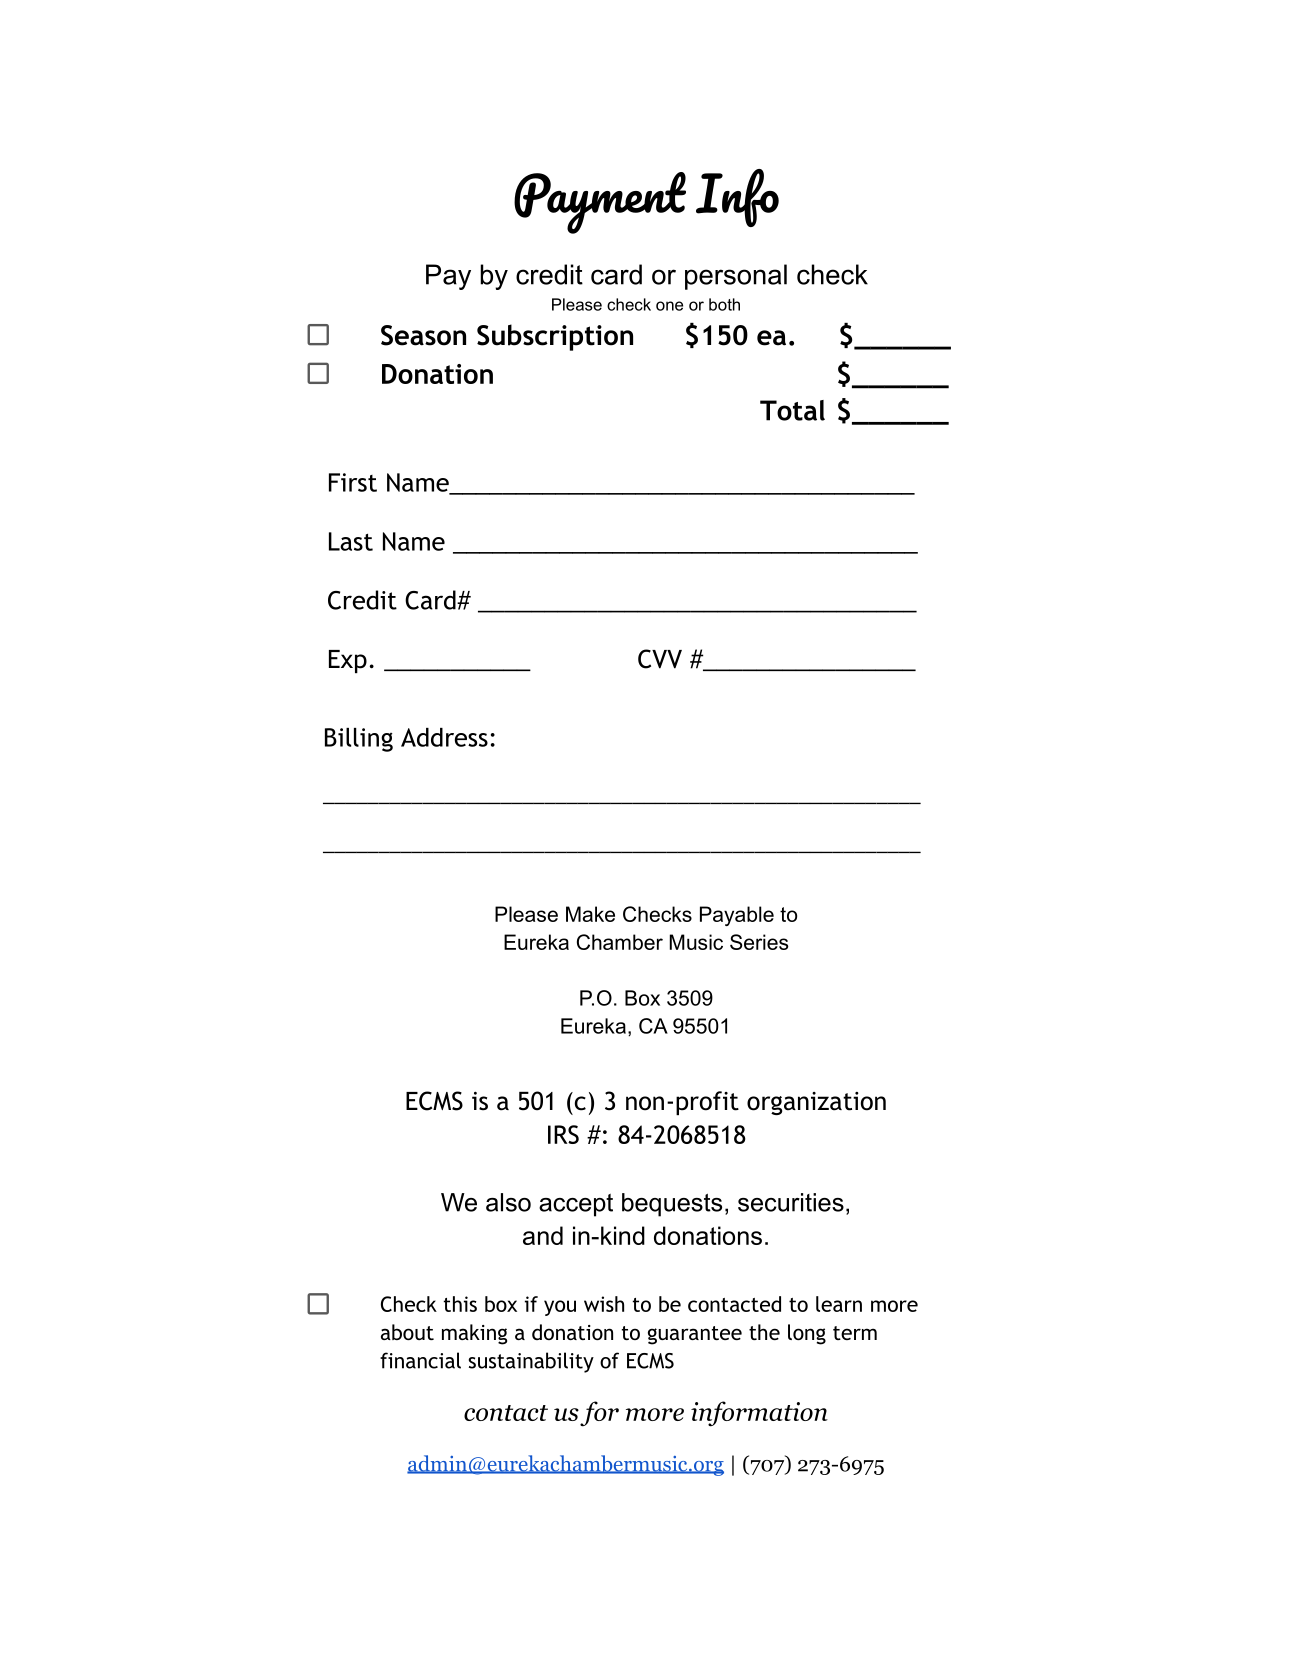  I want to click on Make, so click(590, 914).
